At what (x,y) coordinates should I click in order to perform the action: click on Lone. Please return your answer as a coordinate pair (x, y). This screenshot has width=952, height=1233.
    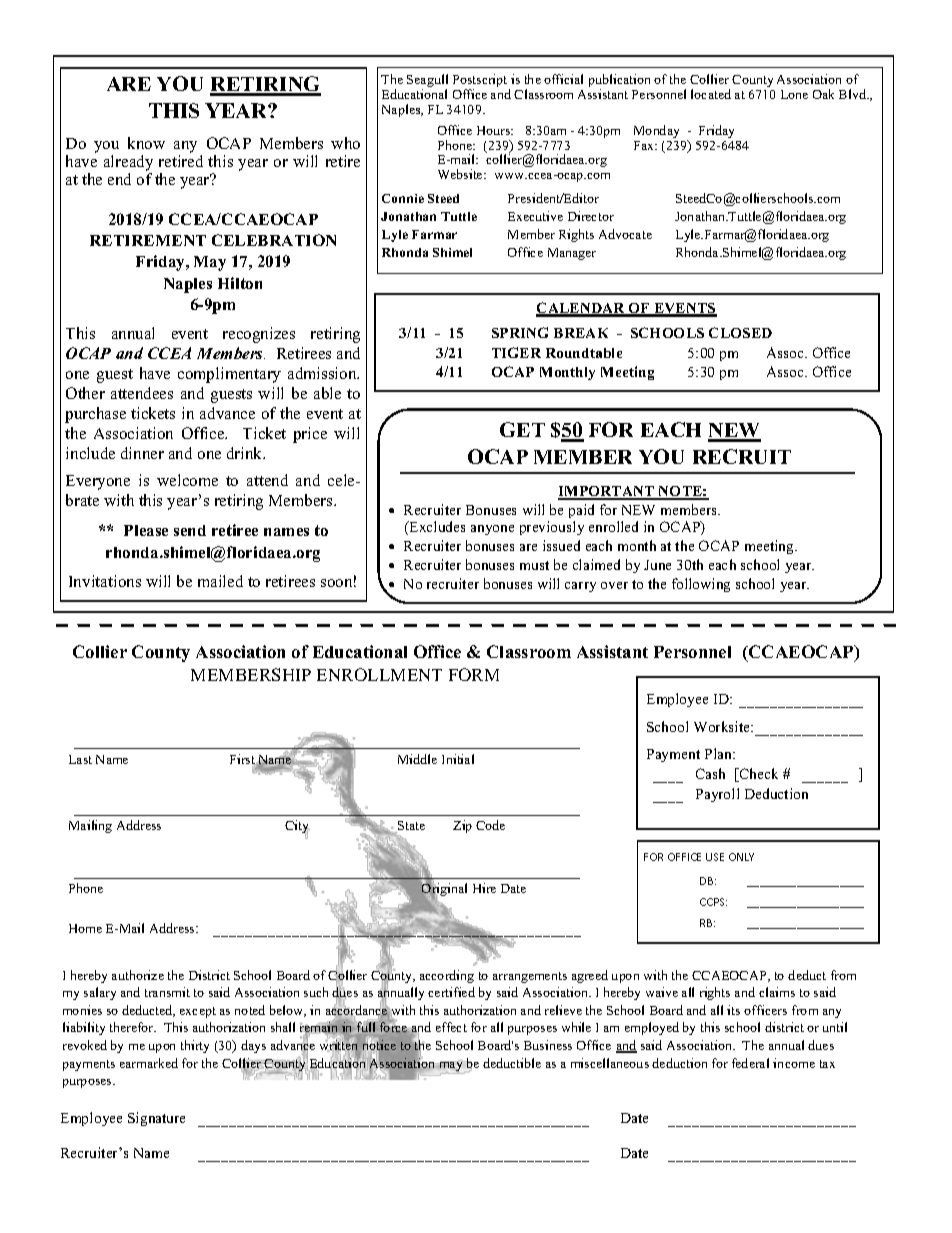
    Looking at the image, I should click on (794, 94).
